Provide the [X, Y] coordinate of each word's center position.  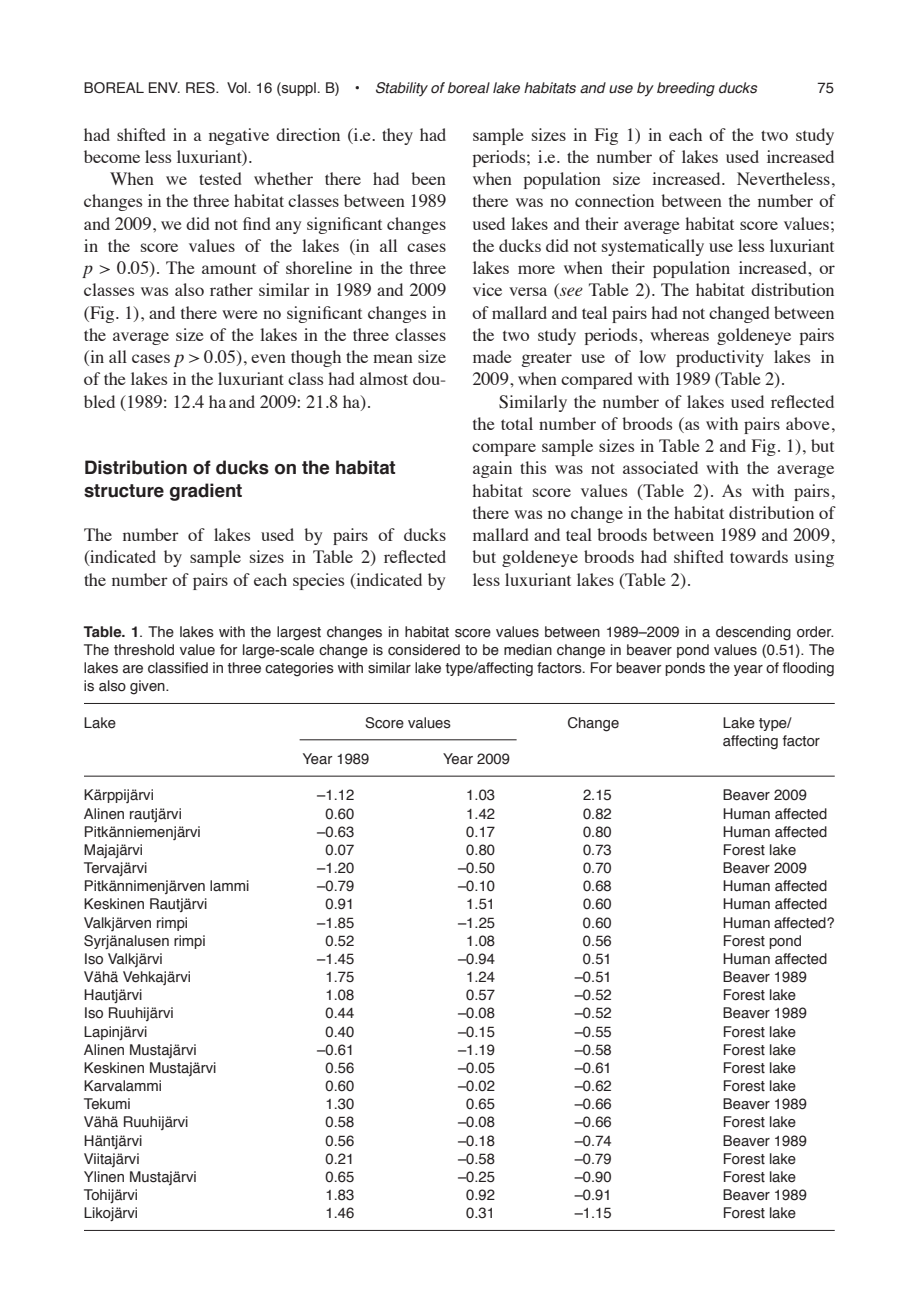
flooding [808, 669]
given [148, 687]
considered [424, 650]
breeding [686, 89]
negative [239, 136]
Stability [402, 89]
